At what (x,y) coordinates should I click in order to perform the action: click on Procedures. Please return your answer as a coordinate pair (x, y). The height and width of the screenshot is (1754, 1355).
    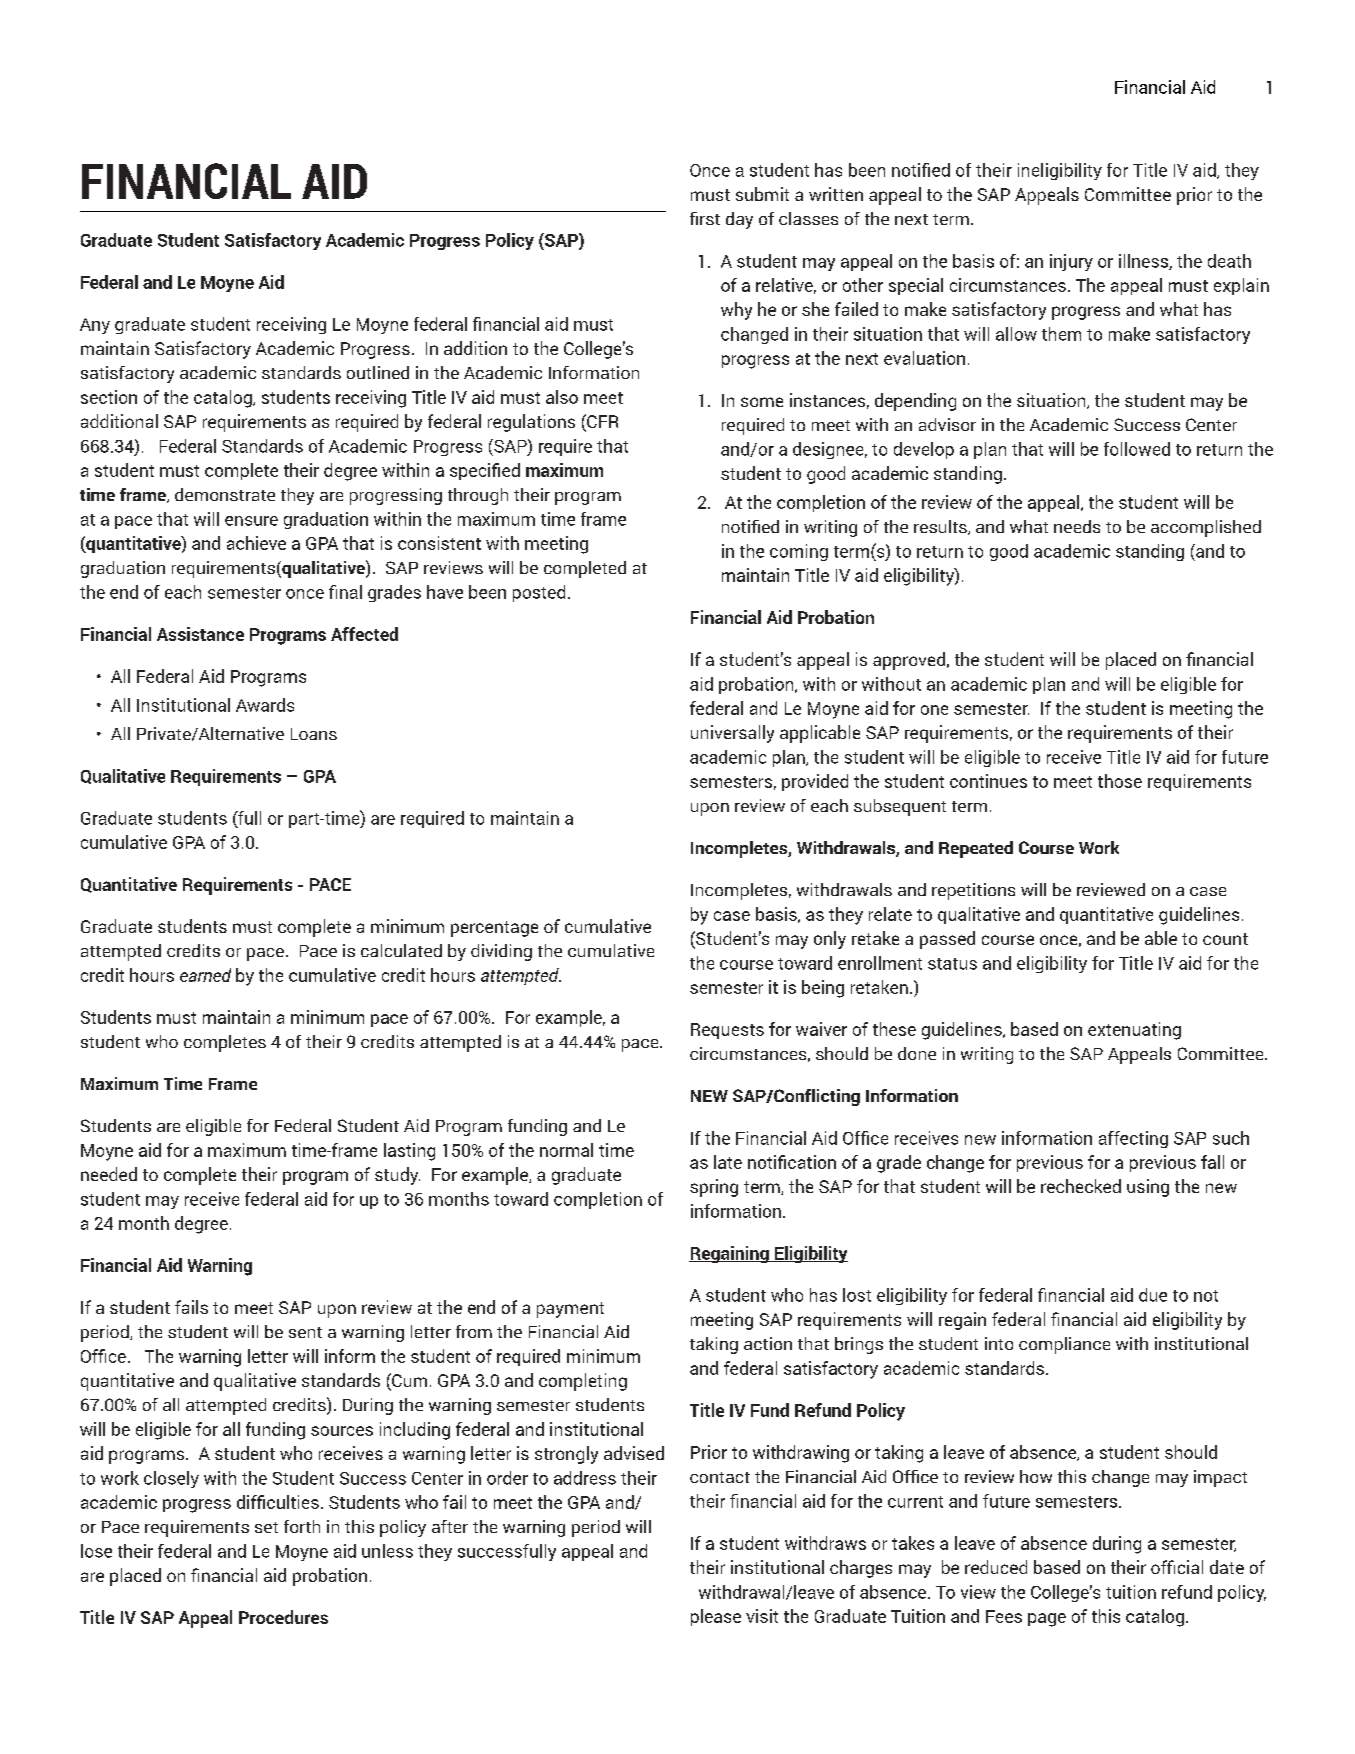
    Looking at the image, I should click on (283, 1617).
